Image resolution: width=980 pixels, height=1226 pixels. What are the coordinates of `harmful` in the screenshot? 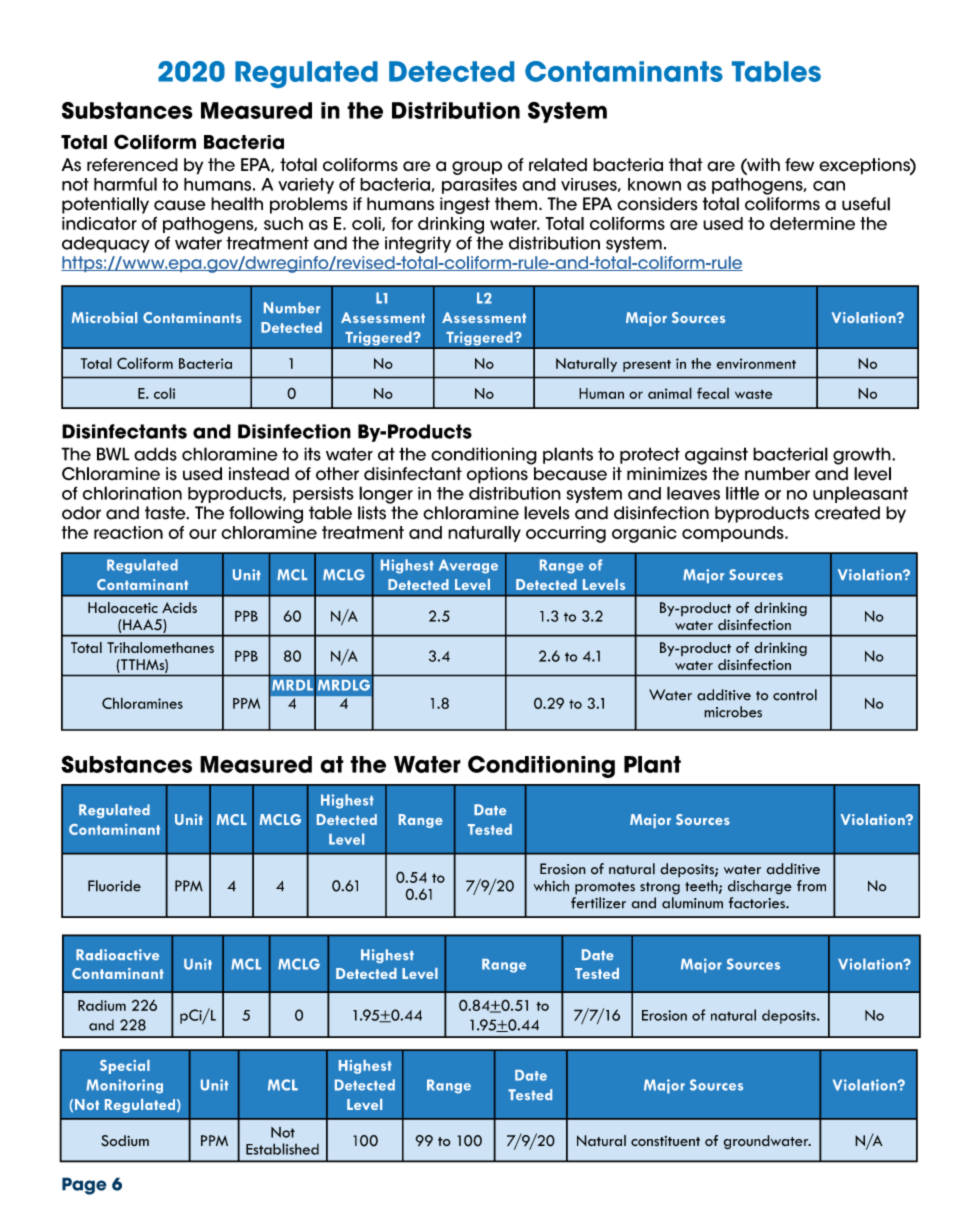 It's located at (125, 184).
